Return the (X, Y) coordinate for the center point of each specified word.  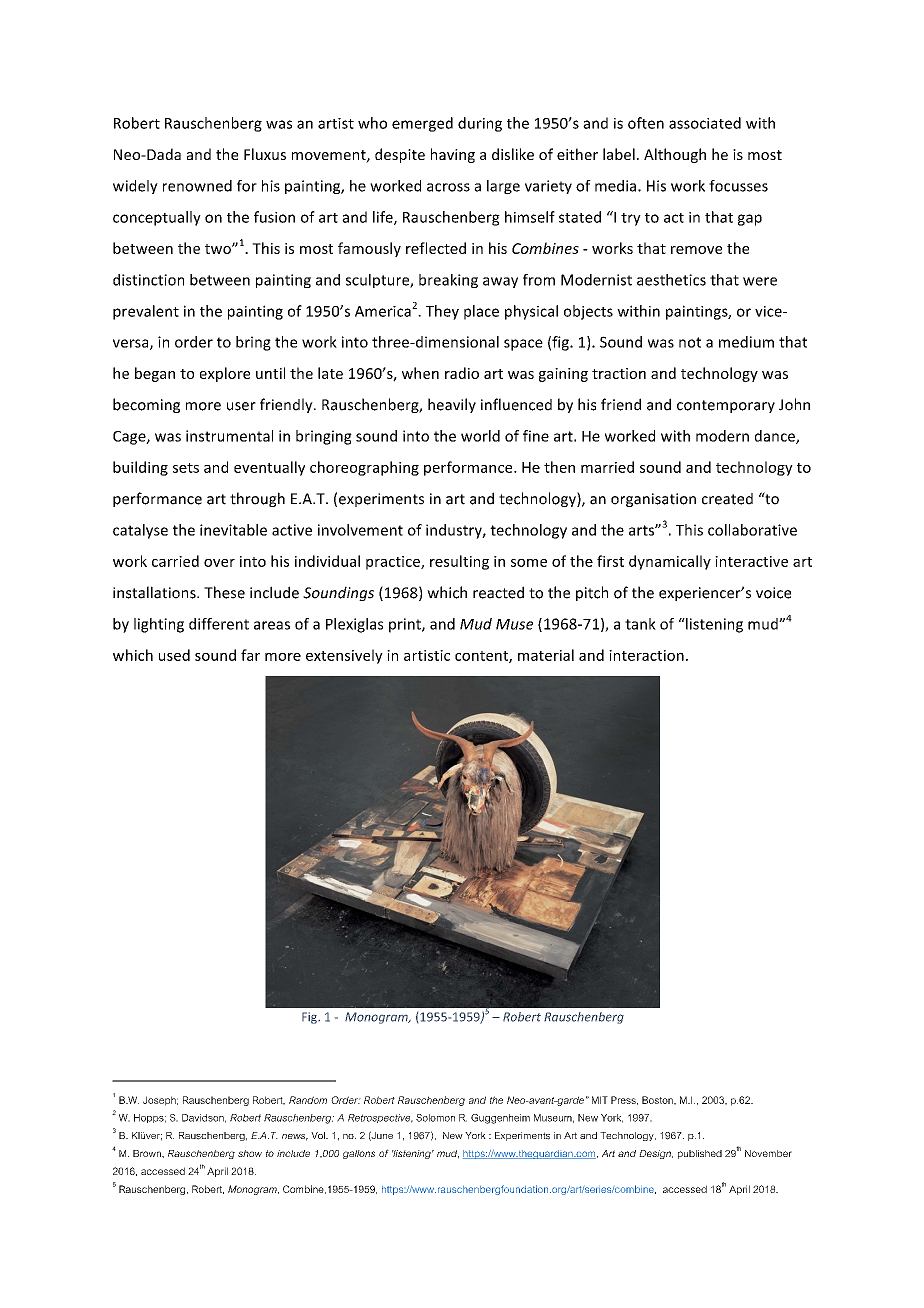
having (453, 155)
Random (308, 1100)
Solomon (435, 1118)
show (250, 1153)
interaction (646, 655)
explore (225, 374)
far (250, 655)
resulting (459, 562)
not (690, 342)
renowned (197, 186)
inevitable (233, 530)
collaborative (752, 530)
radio (462, 373)
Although (675, 155)
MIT (600, 1100)
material (546, 655)
